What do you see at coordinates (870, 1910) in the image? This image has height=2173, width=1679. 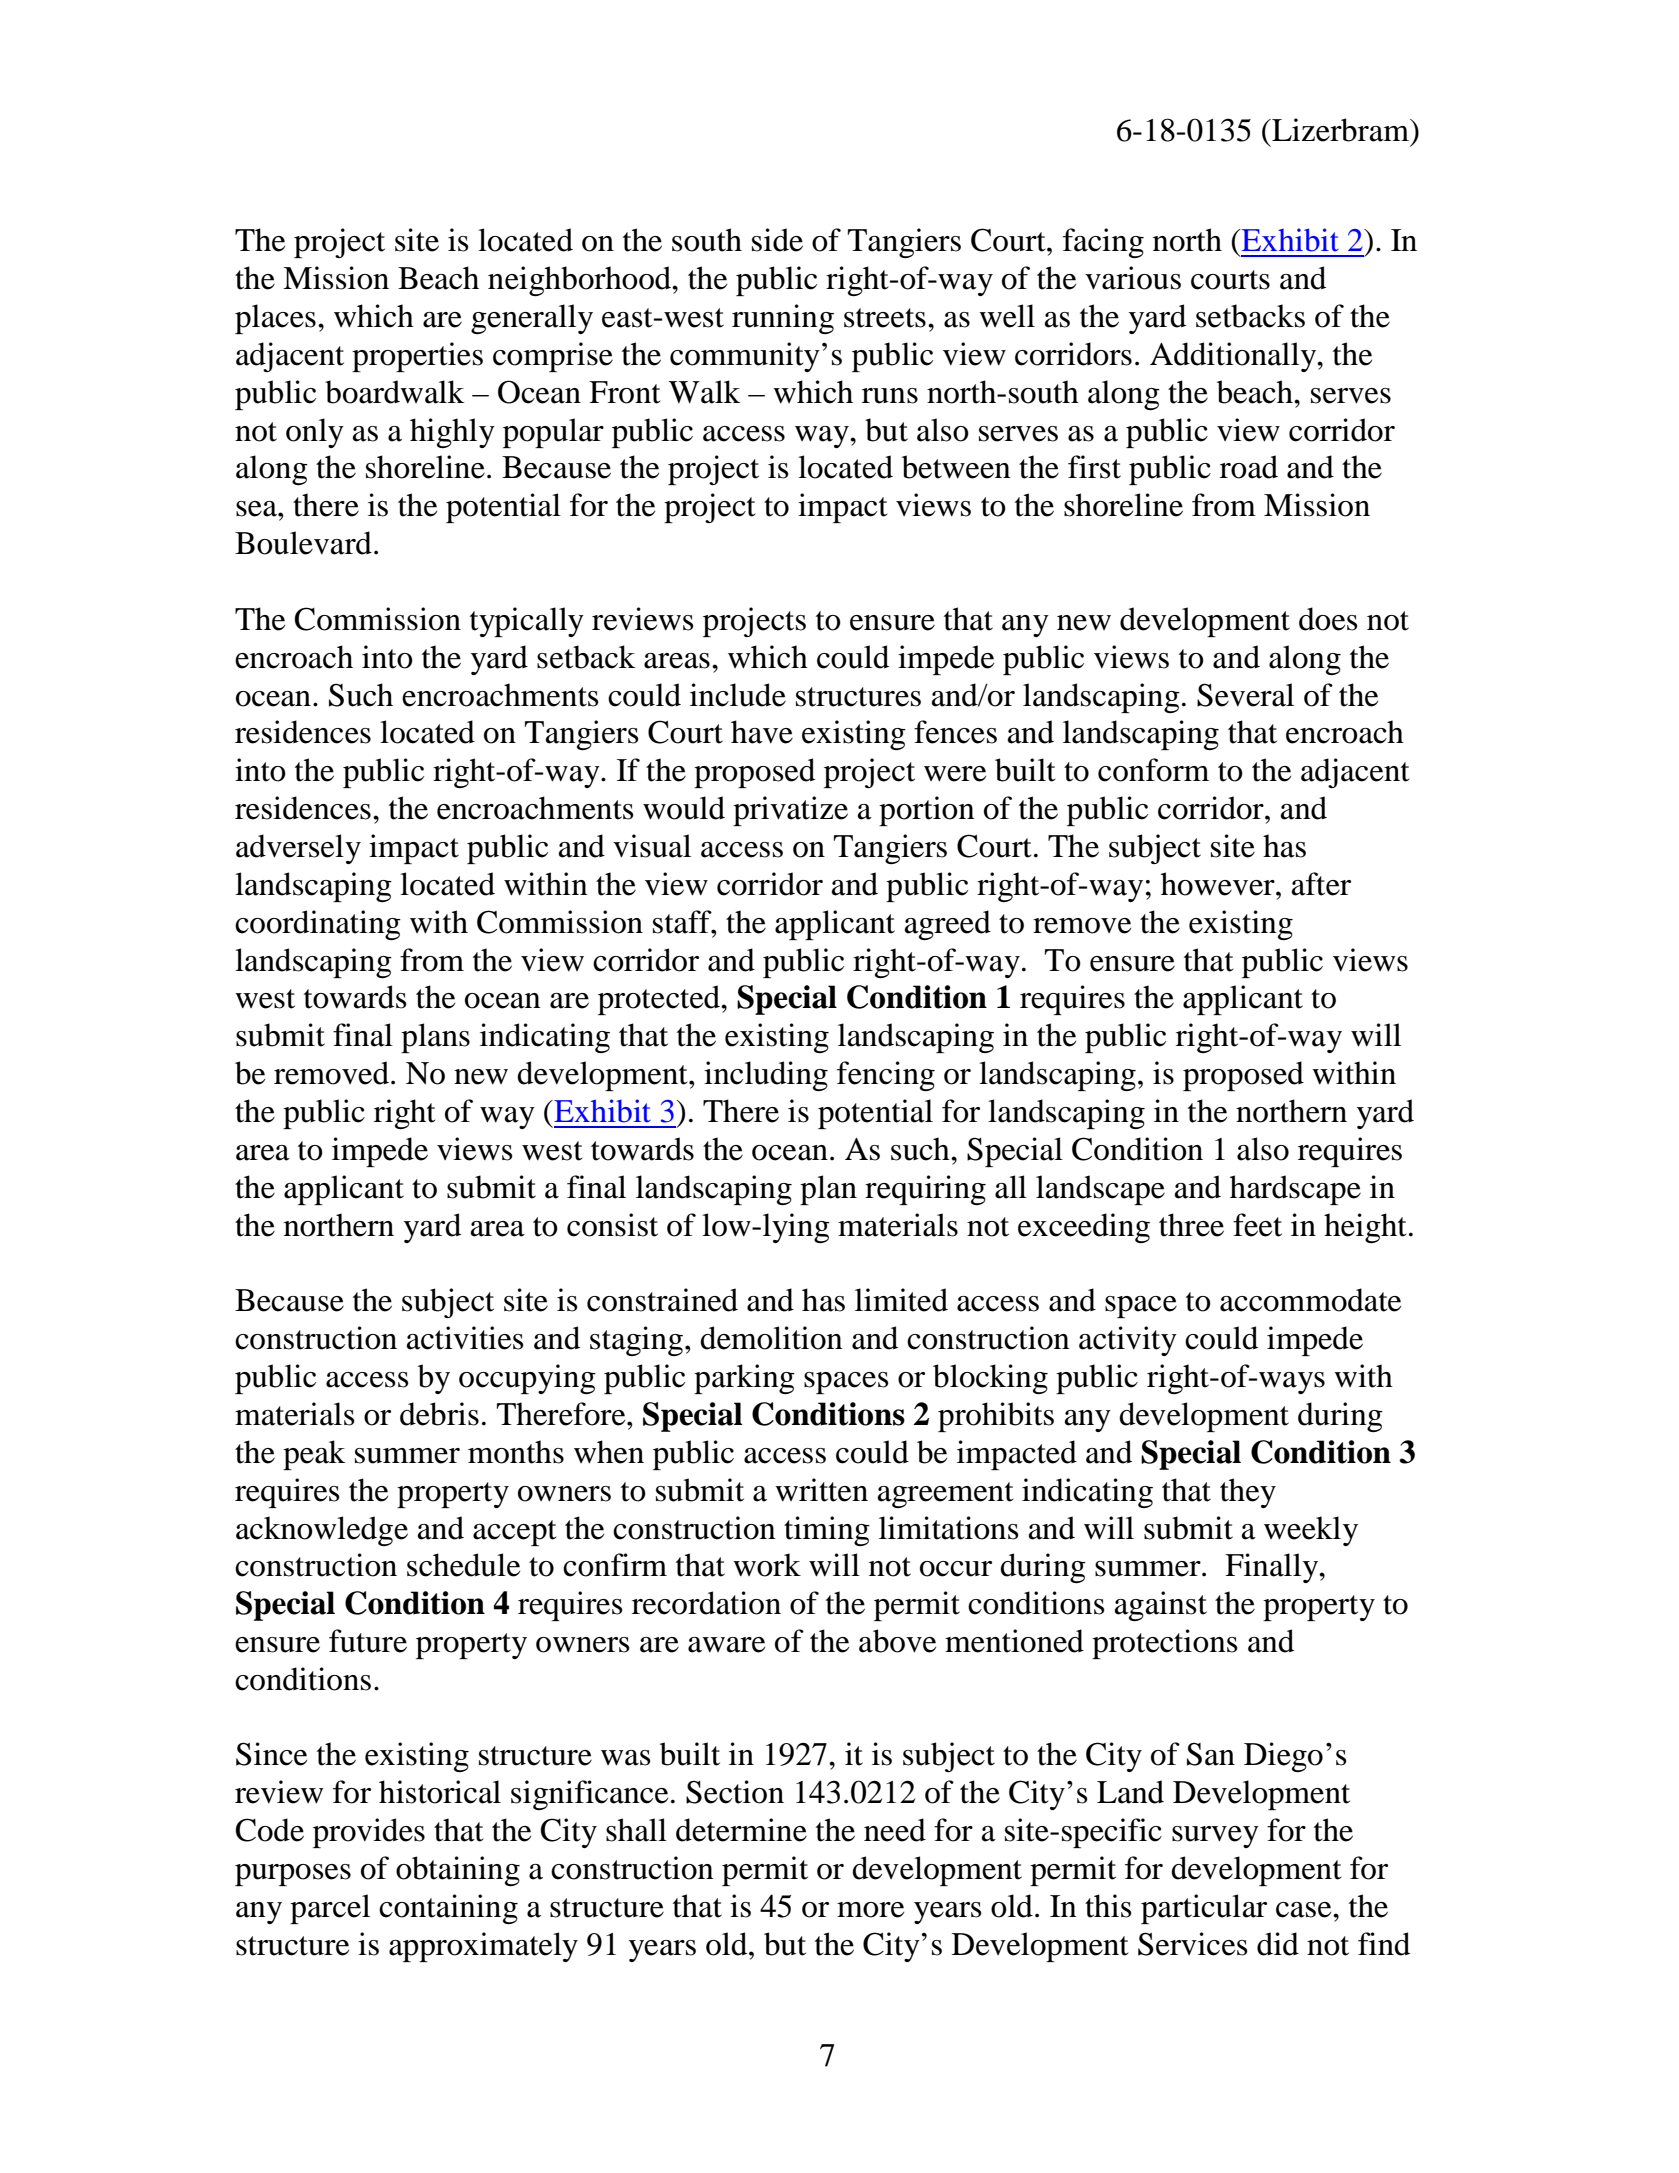 I see `more` at bounding box center [870, 1910].
